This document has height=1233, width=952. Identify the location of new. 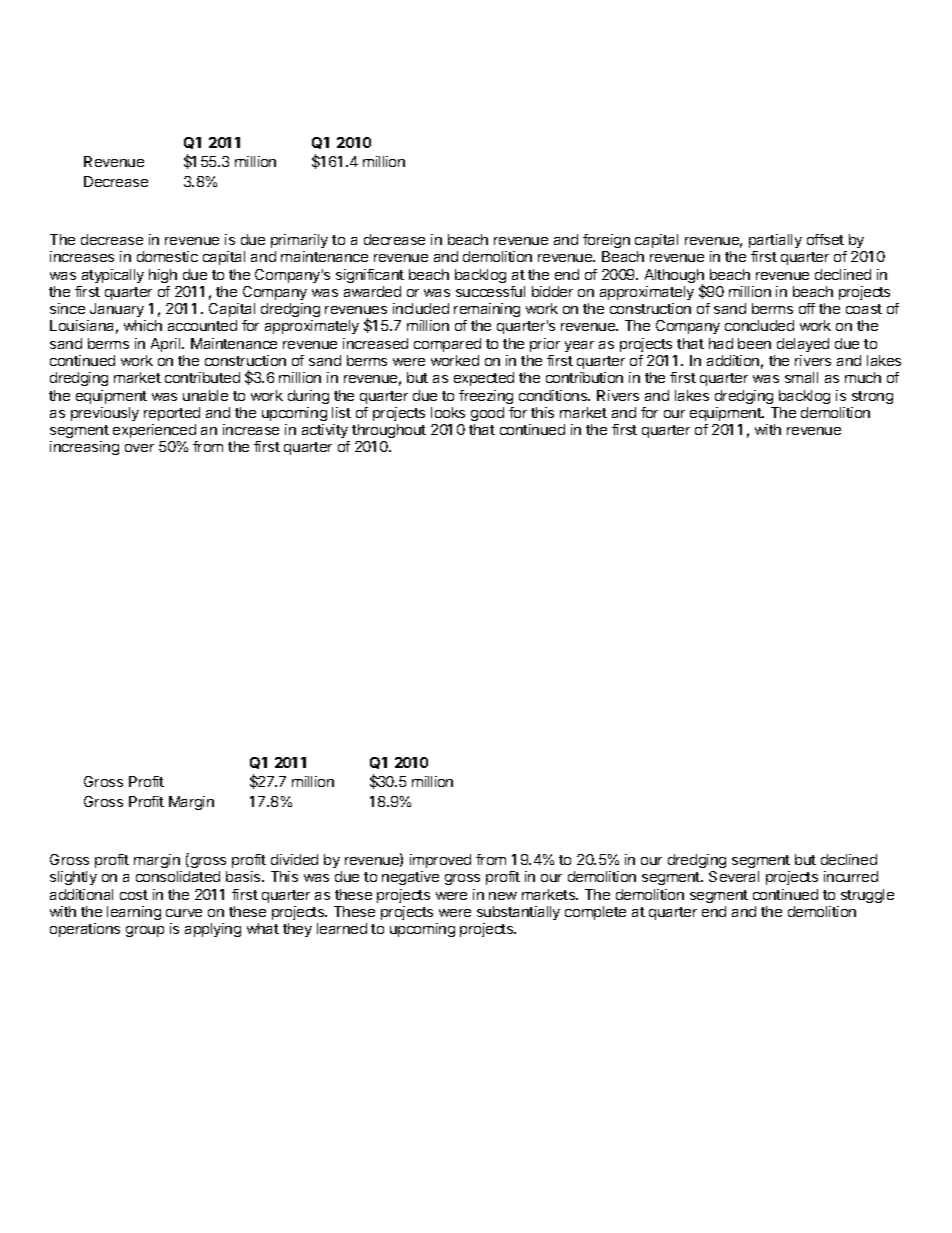
(503, 896).
